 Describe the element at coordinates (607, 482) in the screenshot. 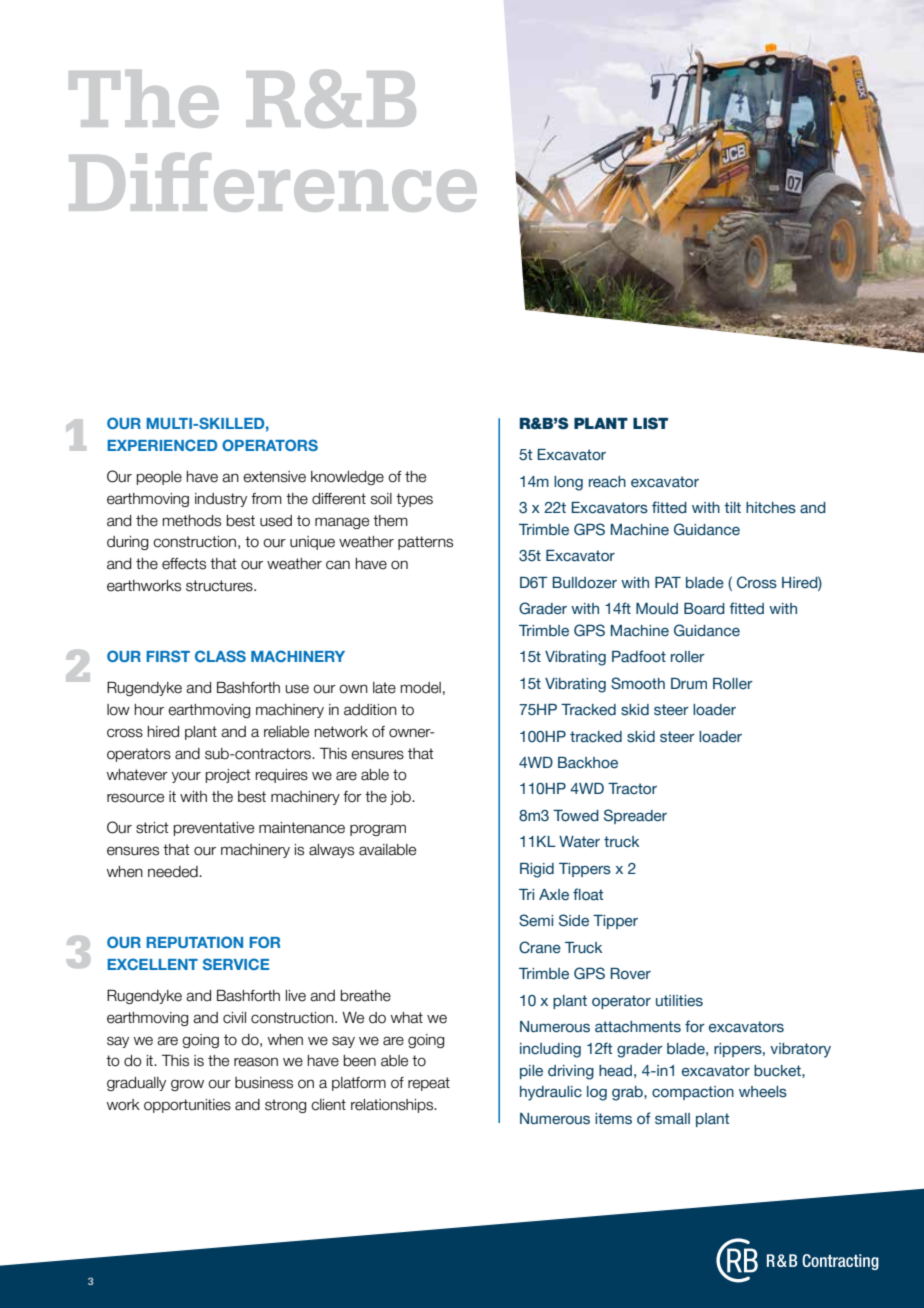

I see `reach` at that location.
